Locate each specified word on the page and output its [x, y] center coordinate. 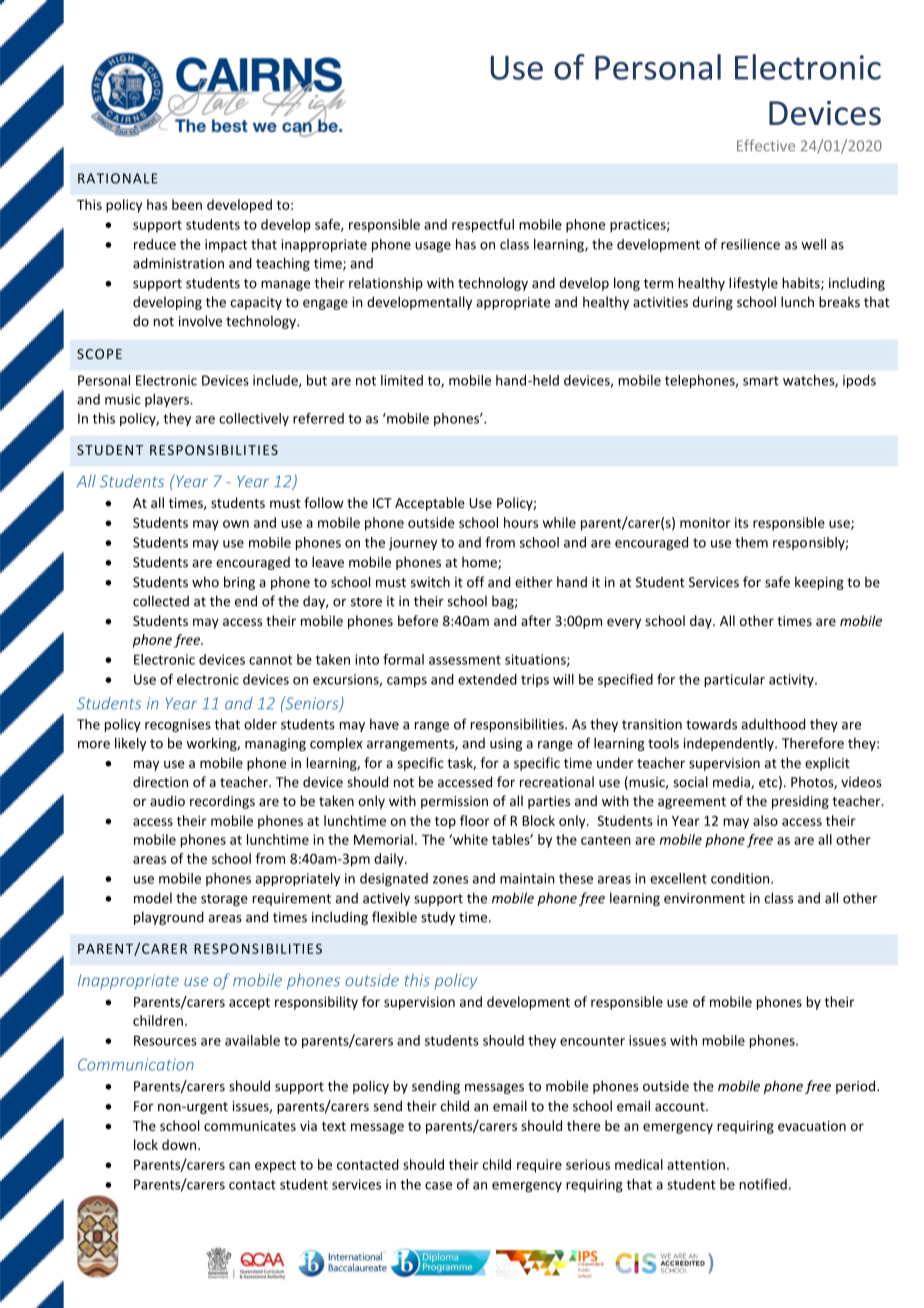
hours [521, 522]
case [438, 1186]
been [187, 204]
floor [475, 820]
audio [167, 801]
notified [763, 1184]
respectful [483, 226]
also [765, 820]
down [180, 1144]
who [205, 582]
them [751, 542]
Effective [766, 145]
